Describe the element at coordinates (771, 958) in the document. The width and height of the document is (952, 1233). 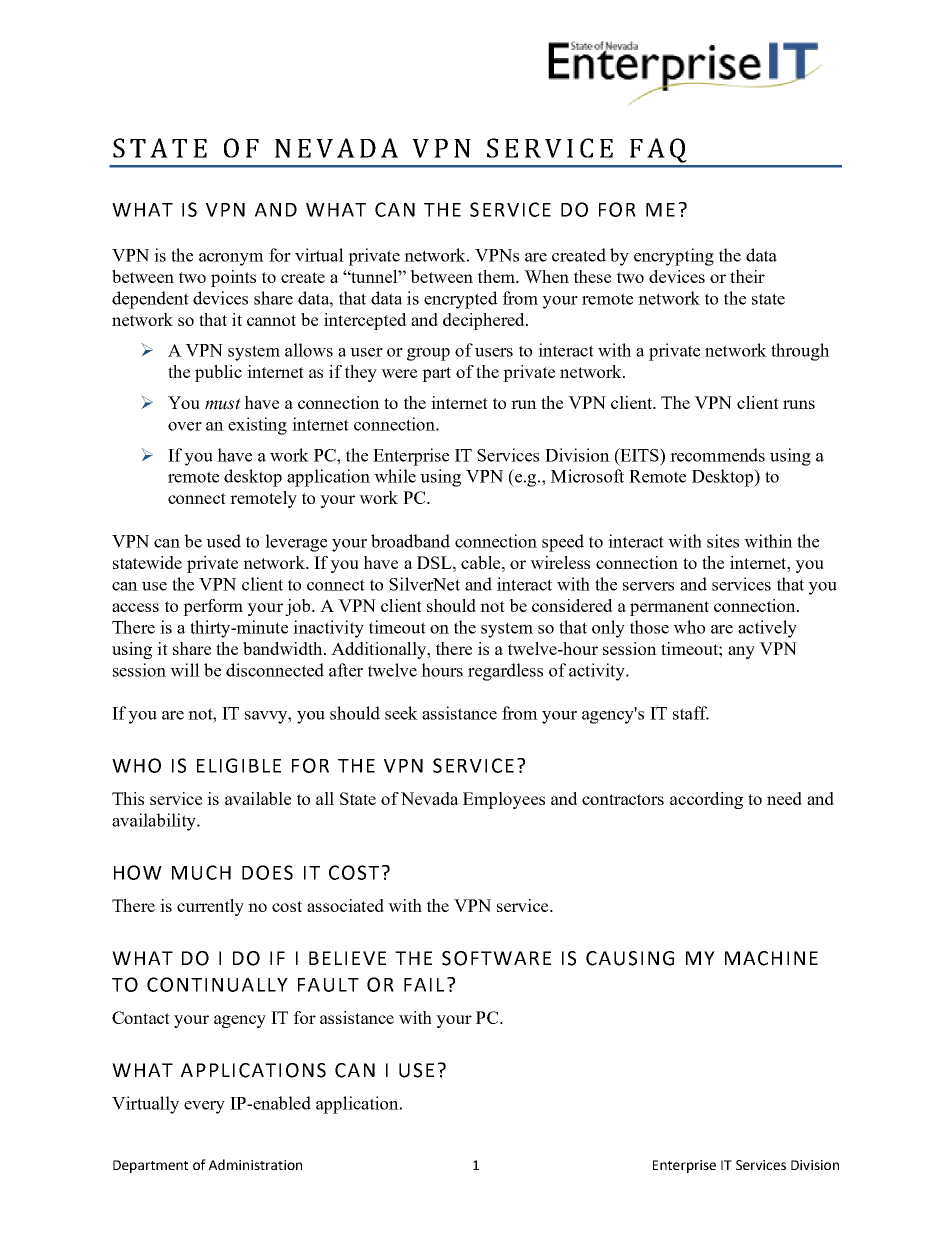
I see `MACHINE` at that location.
